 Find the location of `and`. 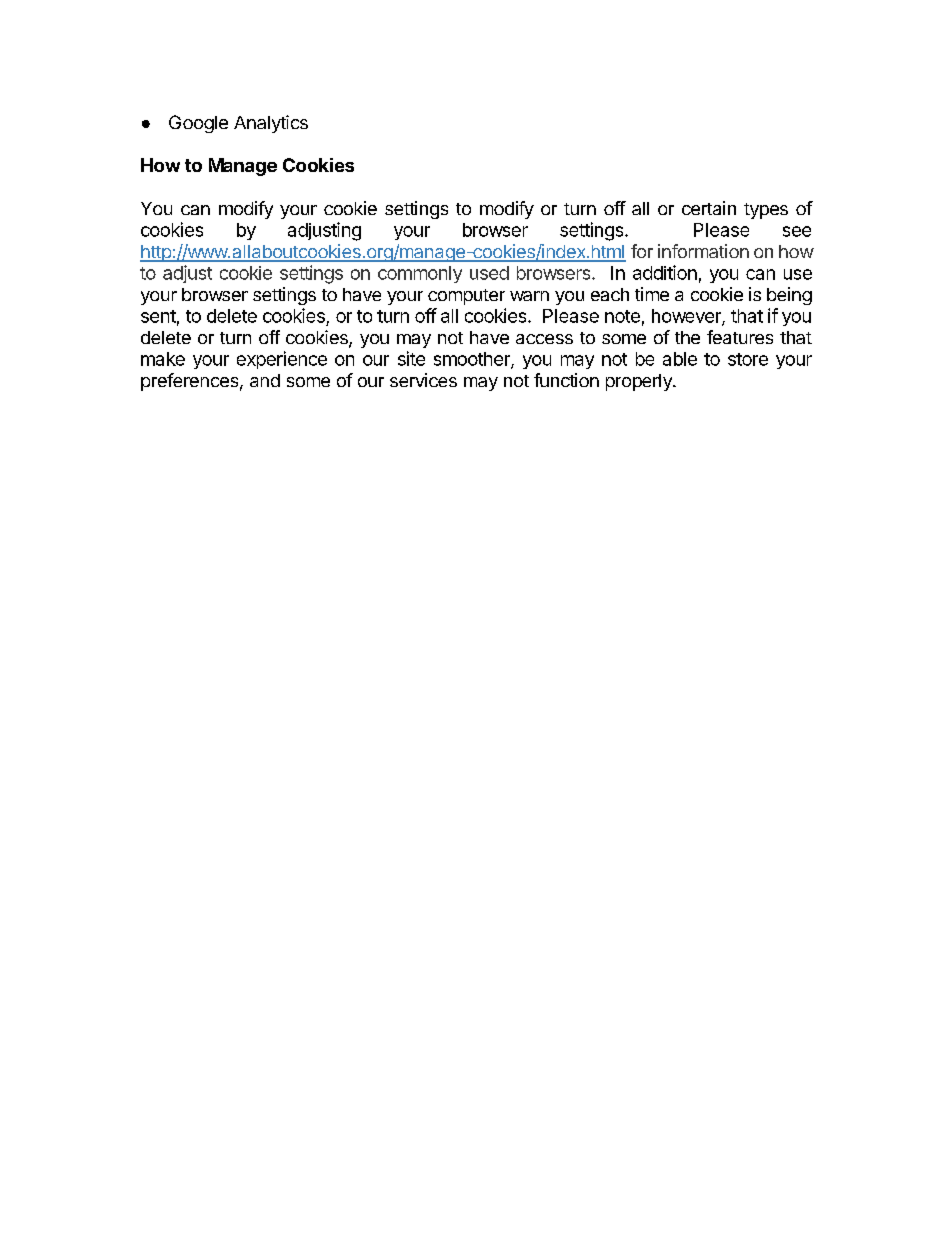

and is located at coordinates (265, 380).
